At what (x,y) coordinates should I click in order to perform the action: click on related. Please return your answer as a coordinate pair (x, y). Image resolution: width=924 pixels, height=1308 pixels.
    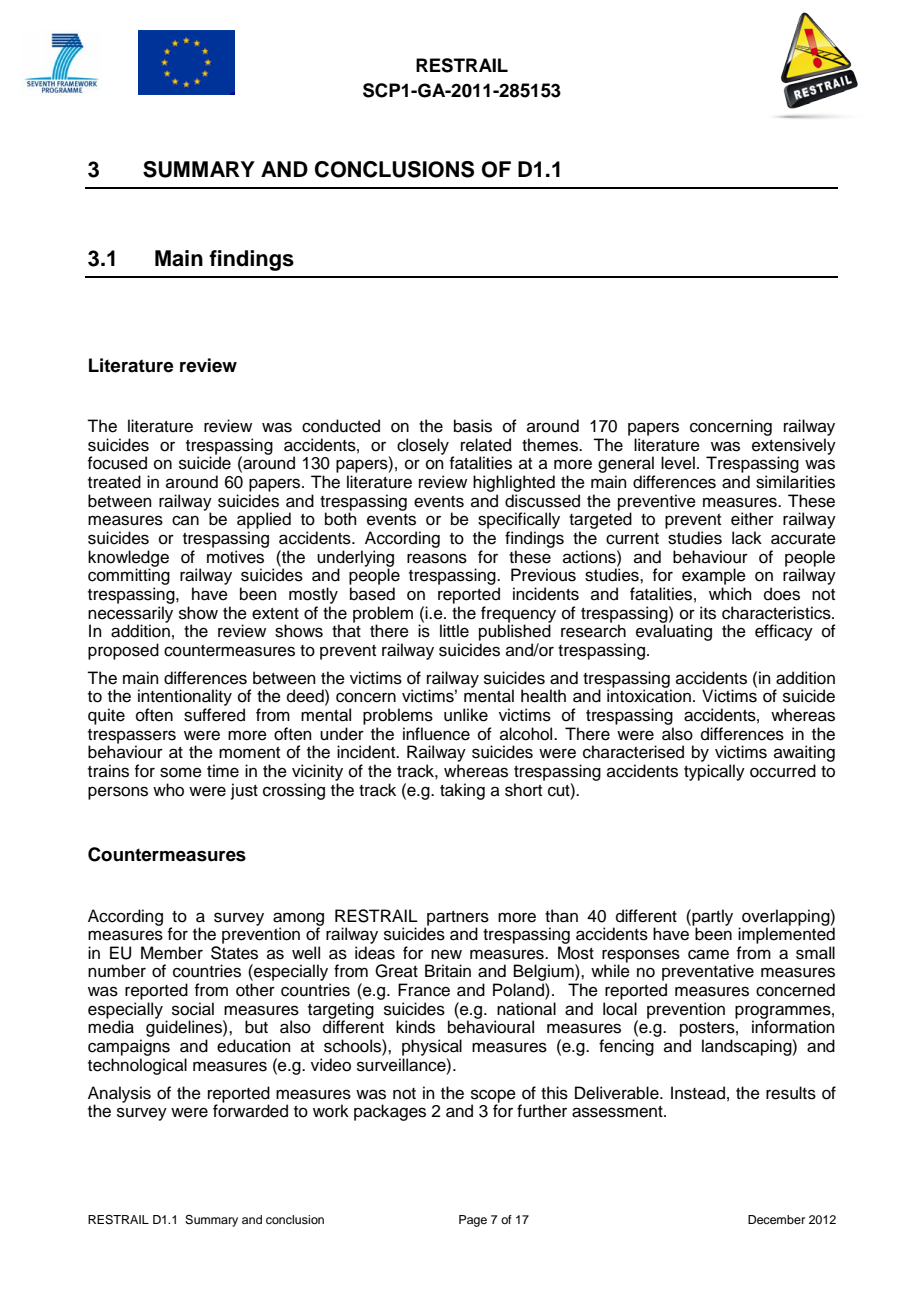
    Looking at the image, I should click on (486, 445).
